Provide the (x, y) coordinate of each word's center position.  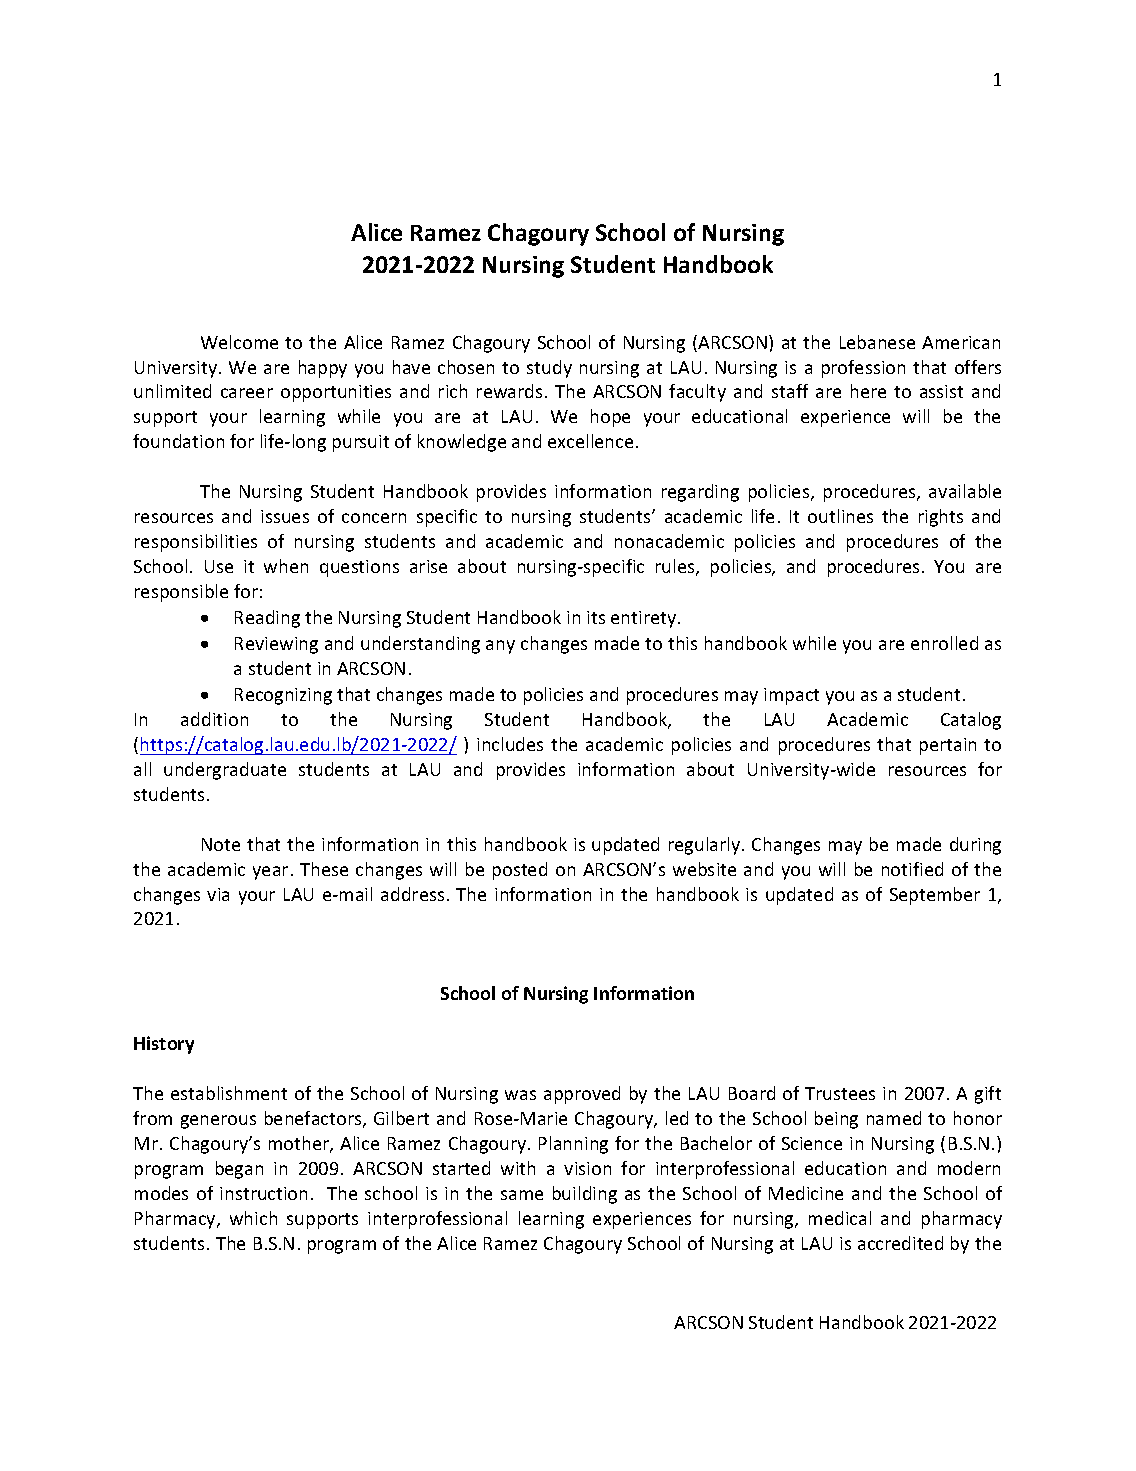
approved (582, 1095)
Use (219, 566)
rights (941, 518)
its (596, 617)
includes (510, 744)
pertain (948, 746)
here (868, 391)
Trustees (840, 1093)
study (549, 369)
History (164, 1045)
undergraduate (225, 771)
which (253, 1218)
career (247, 393)
